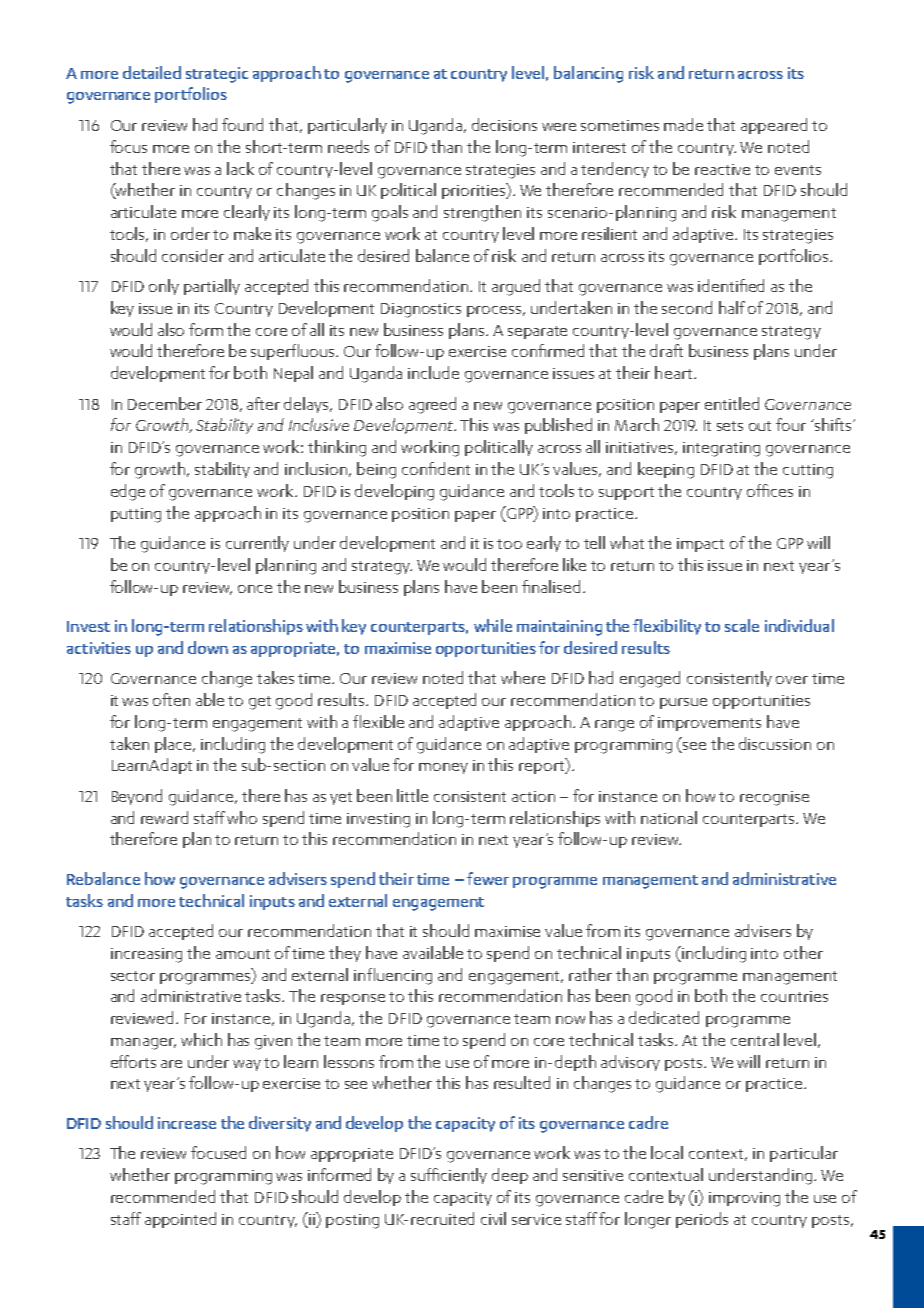 The height and width of the screenshot is (1308, 924). I want to click on appeared, so click(774, 126).
